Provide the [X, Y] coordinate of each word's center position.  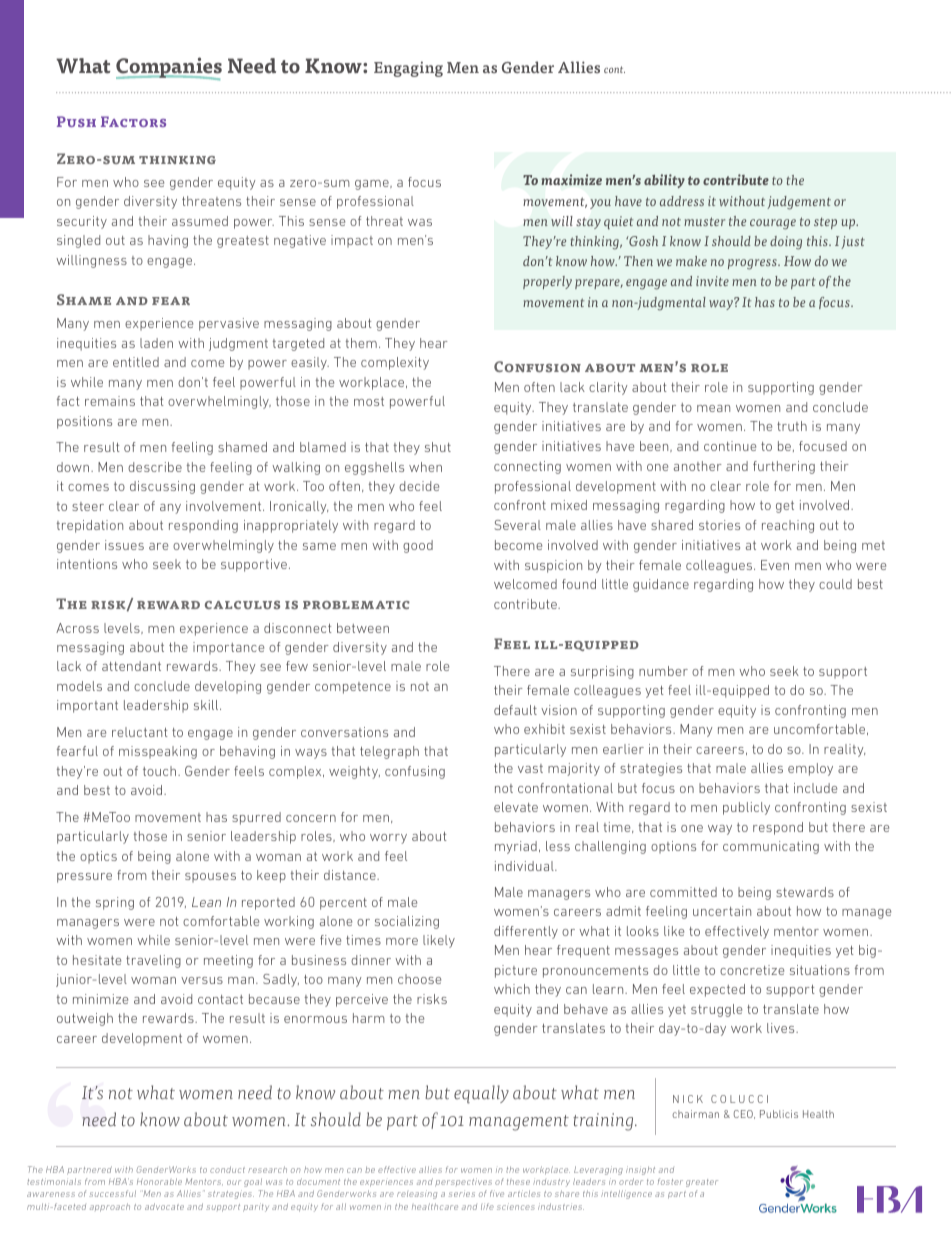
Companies [169, 68]
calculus [242, 605]
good [418, 546]
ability [664, 181]
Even [775, 565]
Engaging [408, 69]
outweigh [85, 1019]
